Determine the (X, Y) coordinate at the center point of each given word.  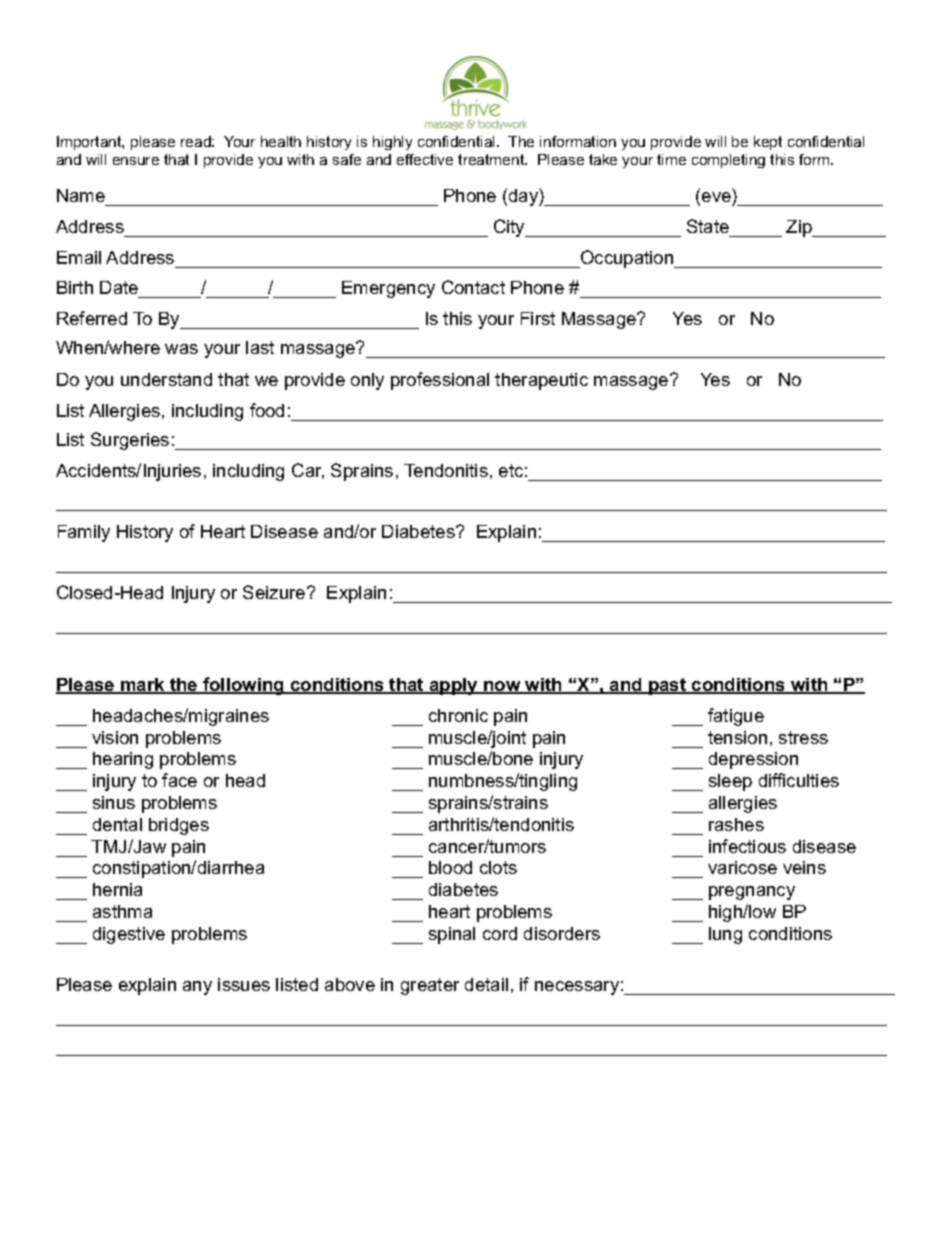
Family (84, 533)
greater (430, 986)
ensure (136, 161)
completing (728, 161)
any (197, 988)
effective (425, 159)
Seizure (275, 592)
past (668, 686)
